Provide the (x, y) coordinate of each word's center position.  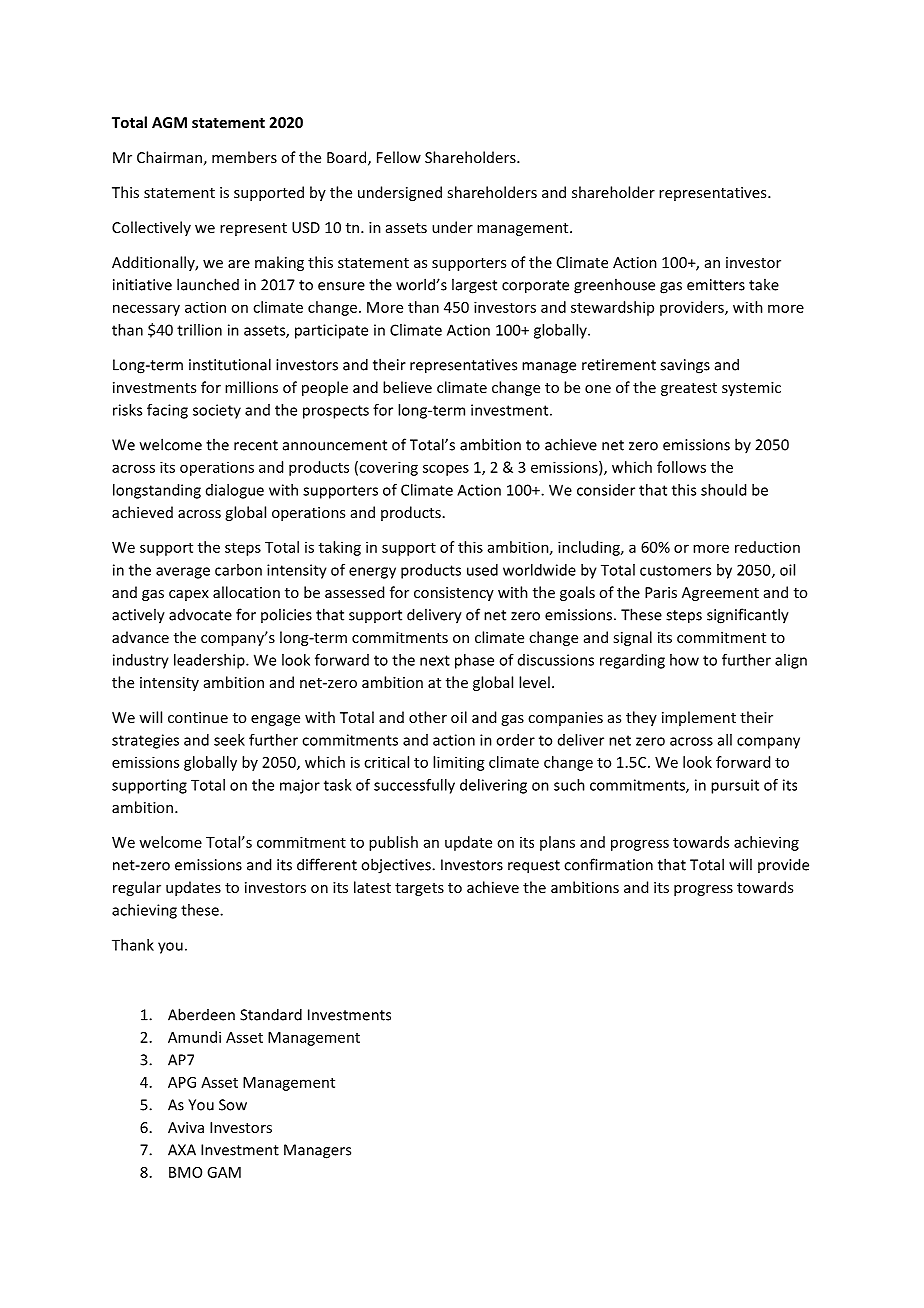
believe (407, 387)
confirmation (608, 864)
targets (419, 889)
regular (137, 888)
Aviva (186, 1127)
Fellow (399, 157)
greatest (689, 389)
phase (474, 661)
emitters (716, 285)
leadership (210, 661)
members (244, 157)
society (217, 411)
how (684, 660)
